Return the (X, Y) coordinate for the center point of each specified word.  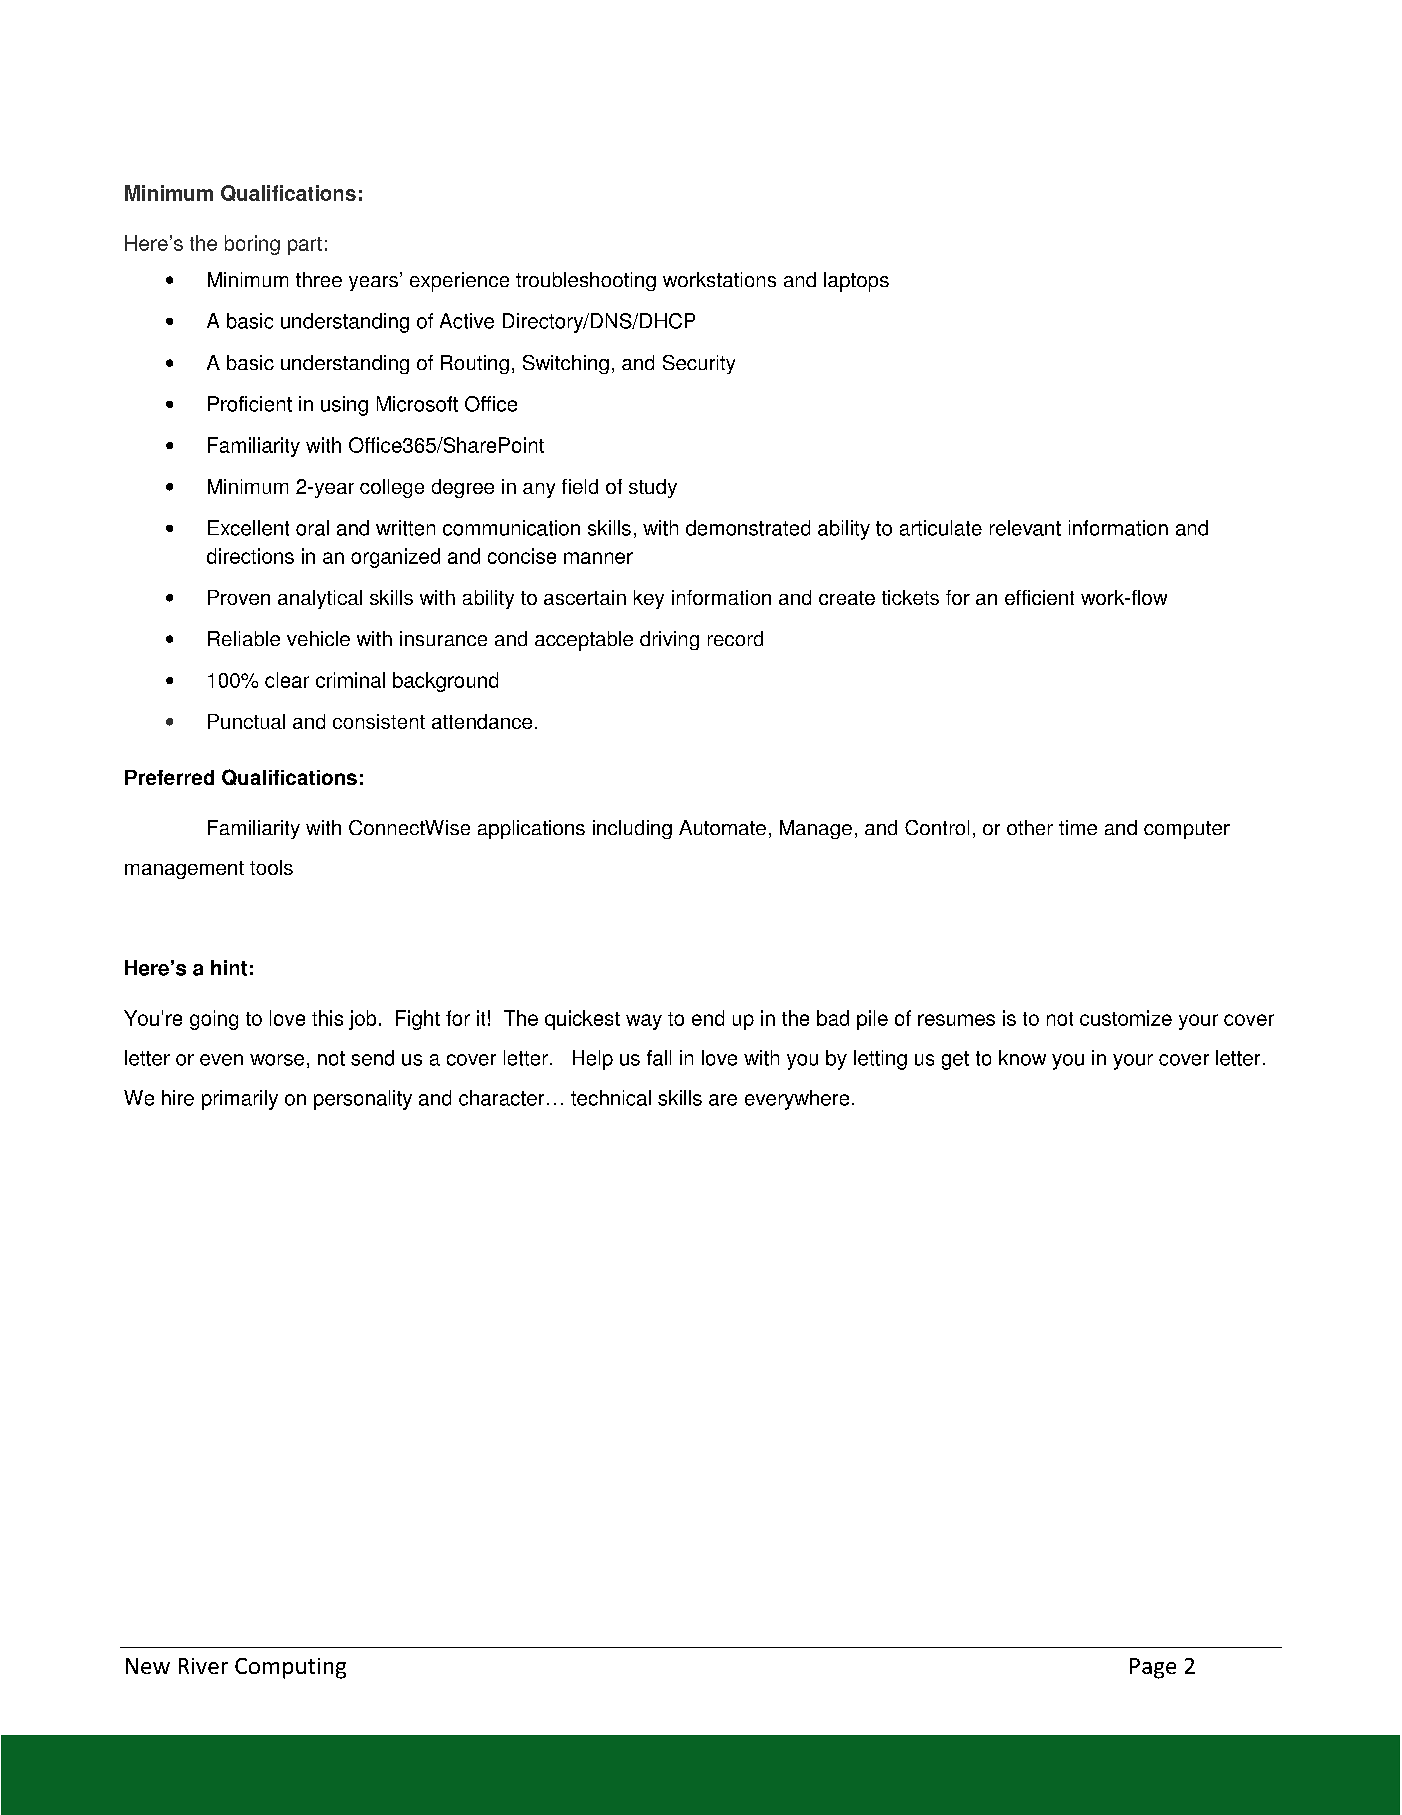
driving (669, 640)
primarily (240, 1100)
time (1078, 827)
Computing (290, 1668)
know (1022, 1058)
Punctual (246, 721)
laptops (856, 282)
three (319, 279)
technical (611, 1098)
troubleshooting (586, 281)
